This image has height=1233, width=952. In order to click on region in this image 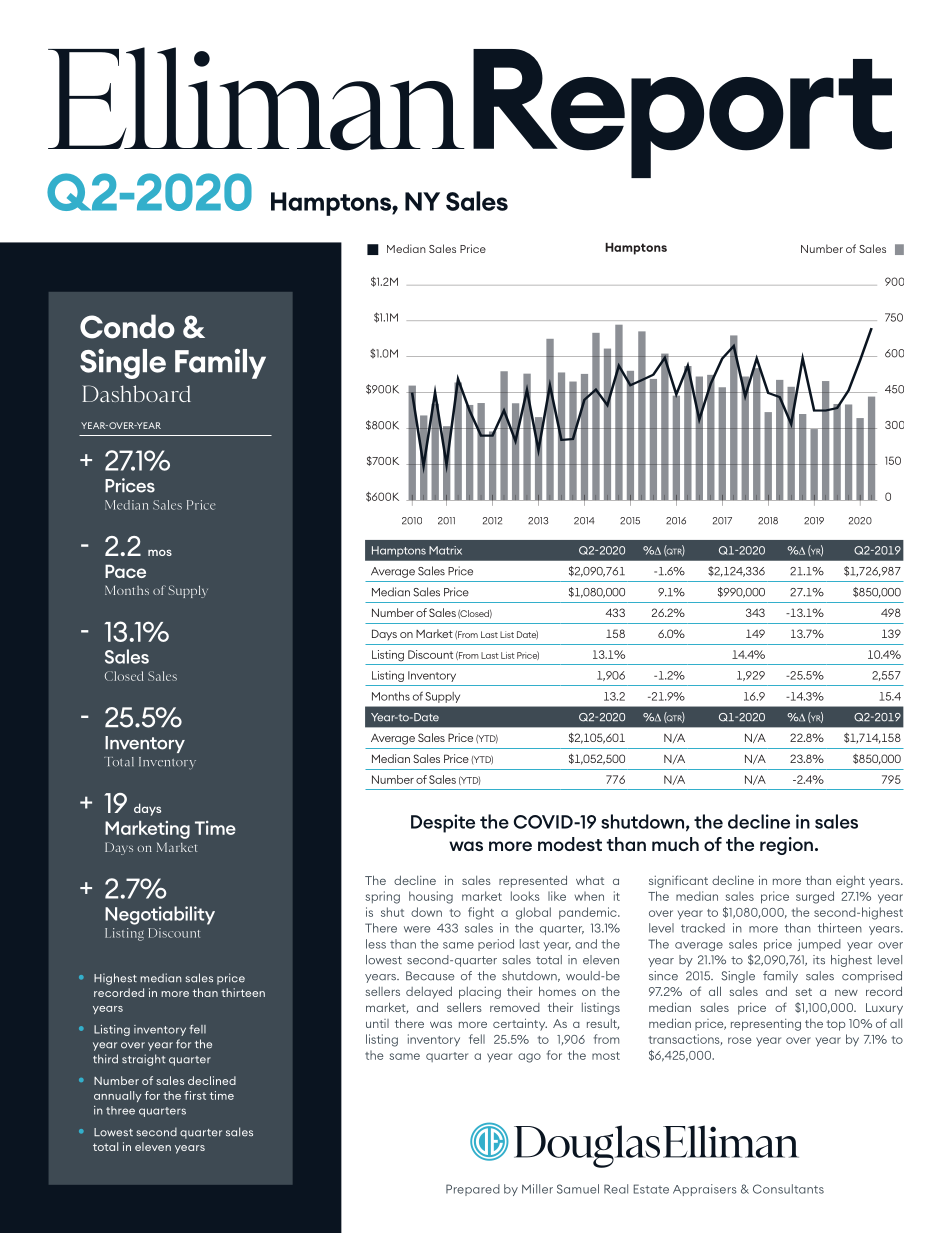, I will do `click(786, 846)`.
